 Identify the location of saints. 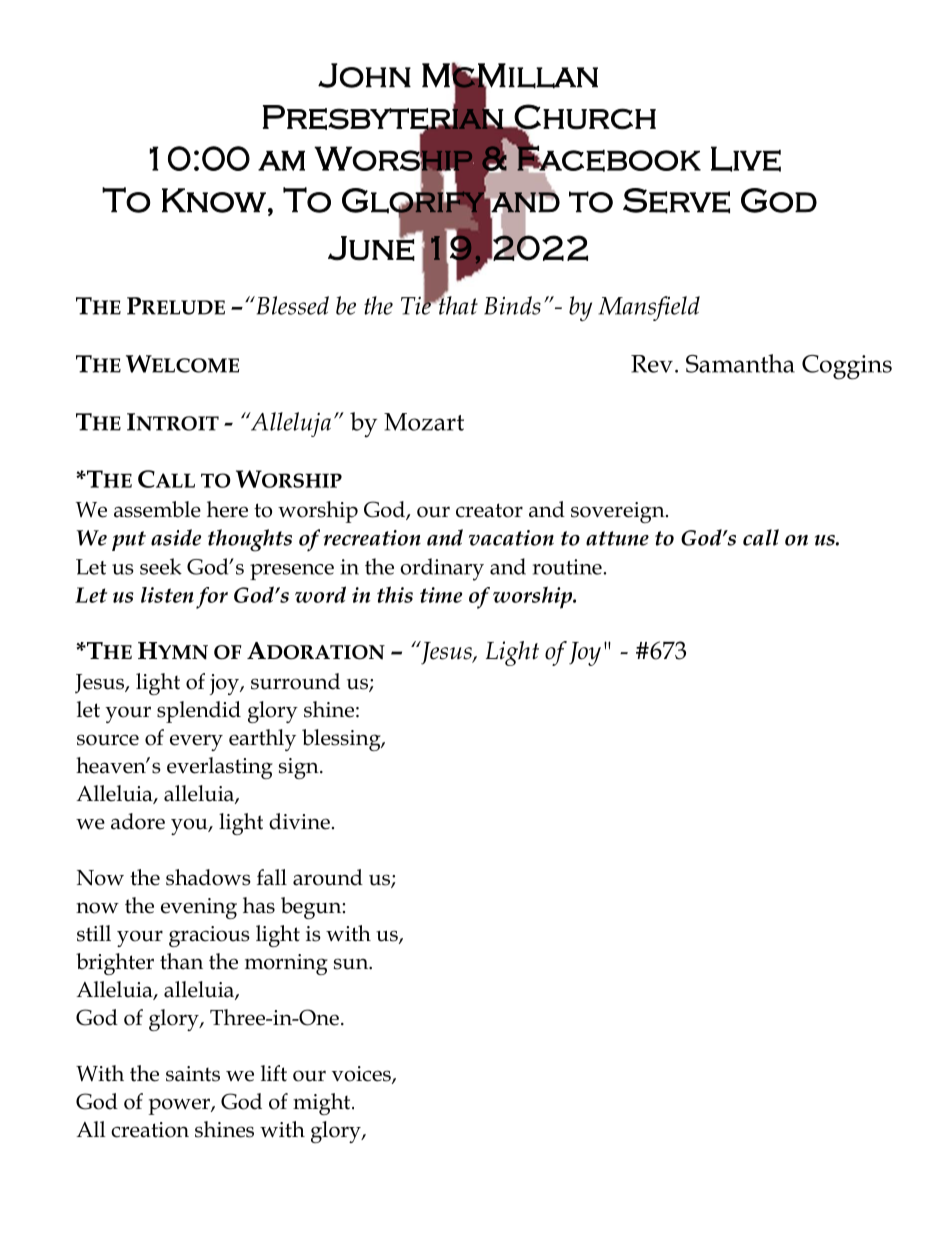
(193, 1074).
